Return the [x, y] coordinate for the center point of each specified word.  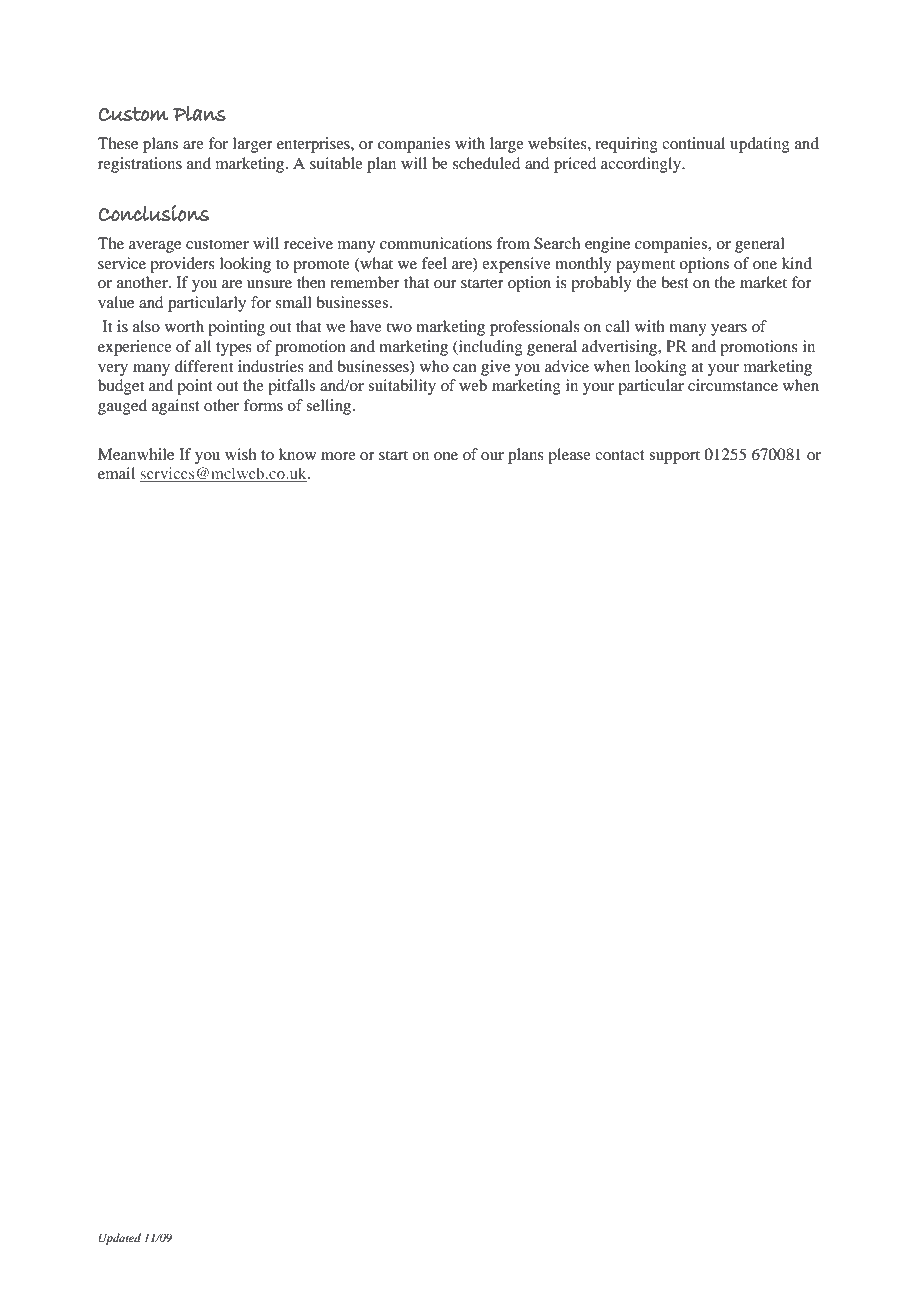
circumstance [733, 385]
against [176, 407]
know [297, 454]
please [569, 456]
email [116, 473]
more [338, 456]
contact [620, 455]
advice [567, 366]
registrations [140, 165]
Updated [120, 1239]
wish [241, 454]
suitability [402, 387]
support [674, 457]
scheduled [486, 163]
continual [693, 143]
